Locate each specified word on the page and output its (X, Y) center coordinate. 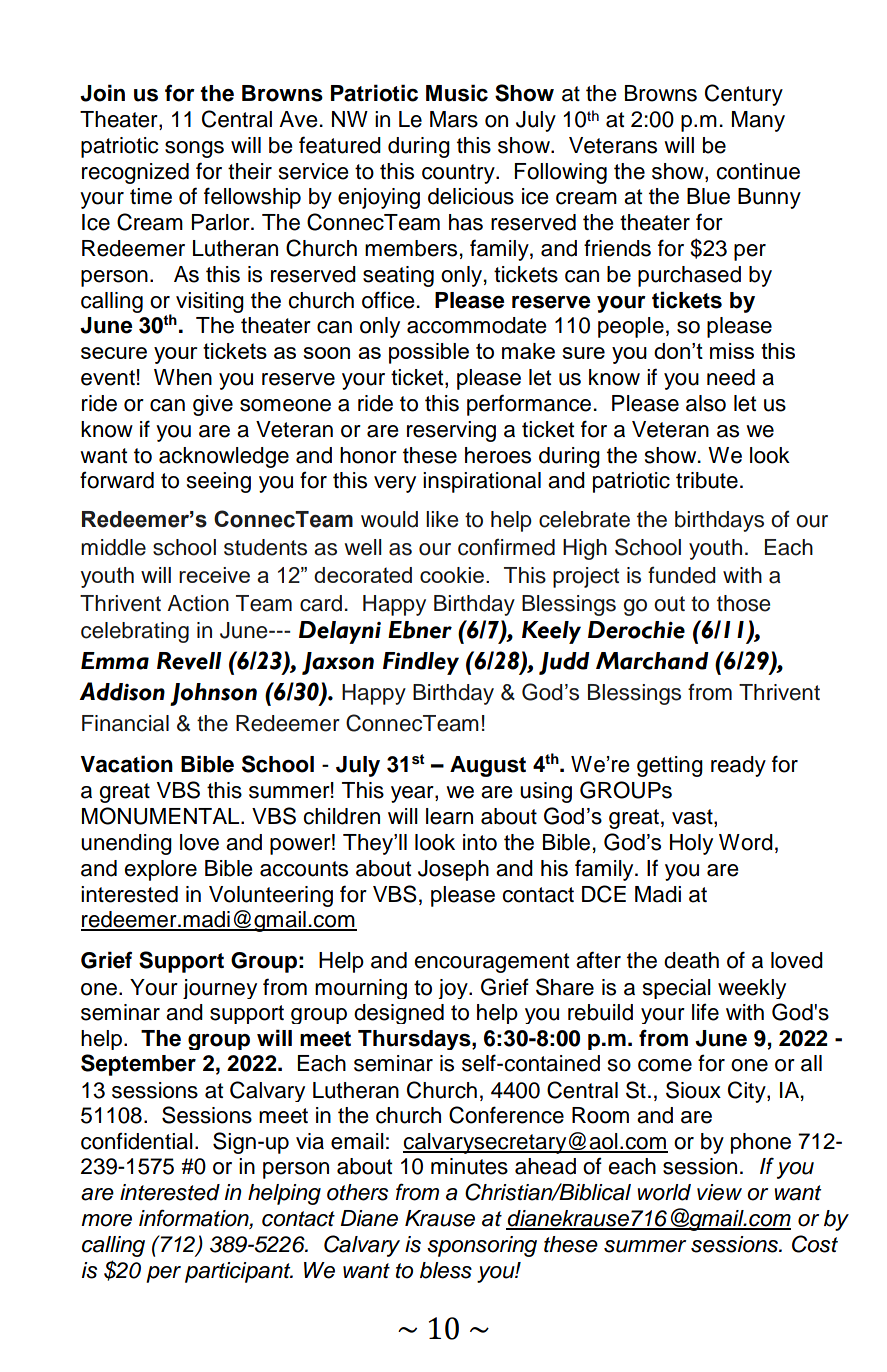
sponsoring (482, 1246)
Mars (454, 119)
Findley (421, 663)
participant (239, 1272)
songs (194, 149)
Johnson (213, 694)
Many (758, 121)
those (743, 603)
